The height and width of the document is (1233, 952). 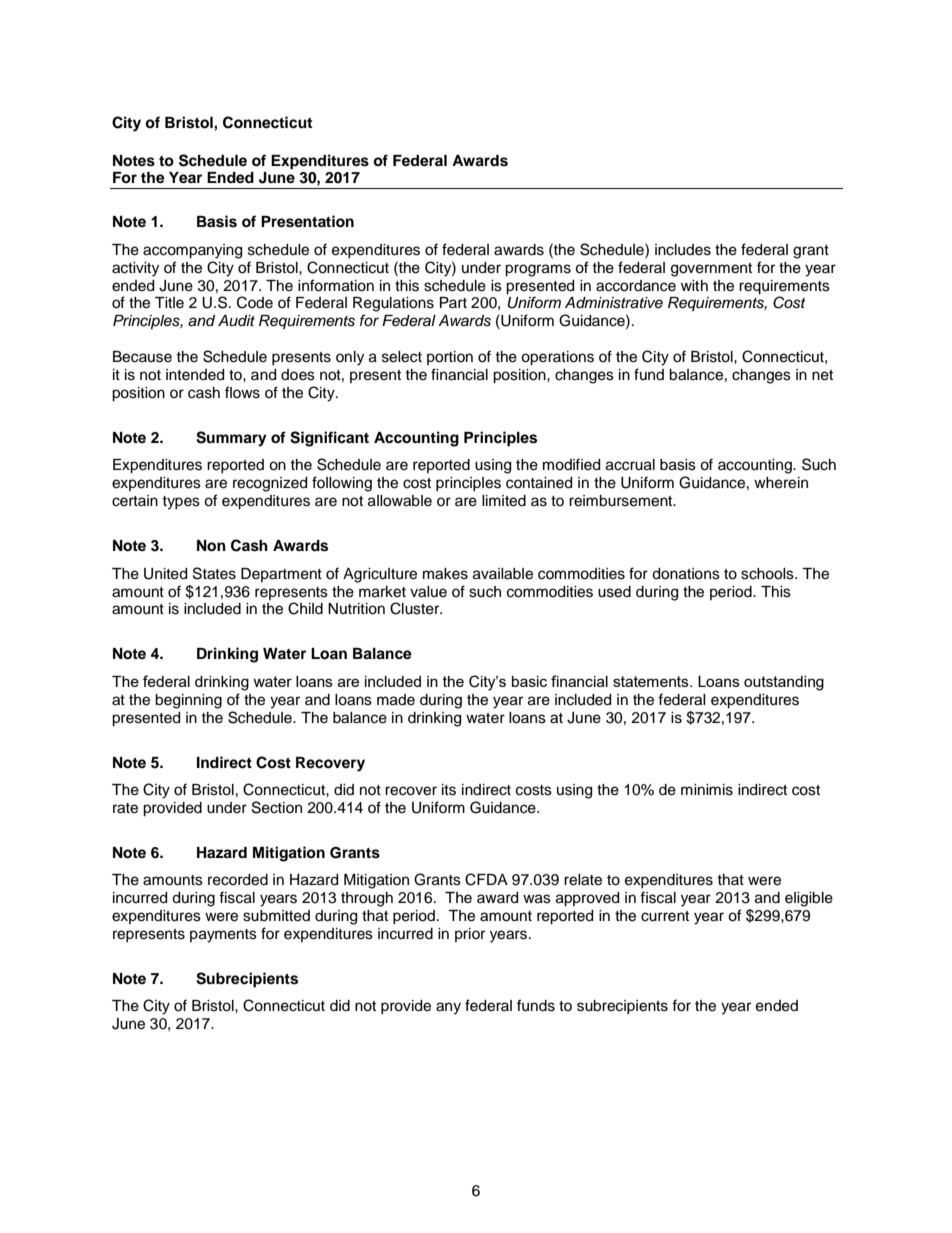 What do you see at coordinates (768, 574) in the document?
I see `schools` at bounding box center [768, 574].
